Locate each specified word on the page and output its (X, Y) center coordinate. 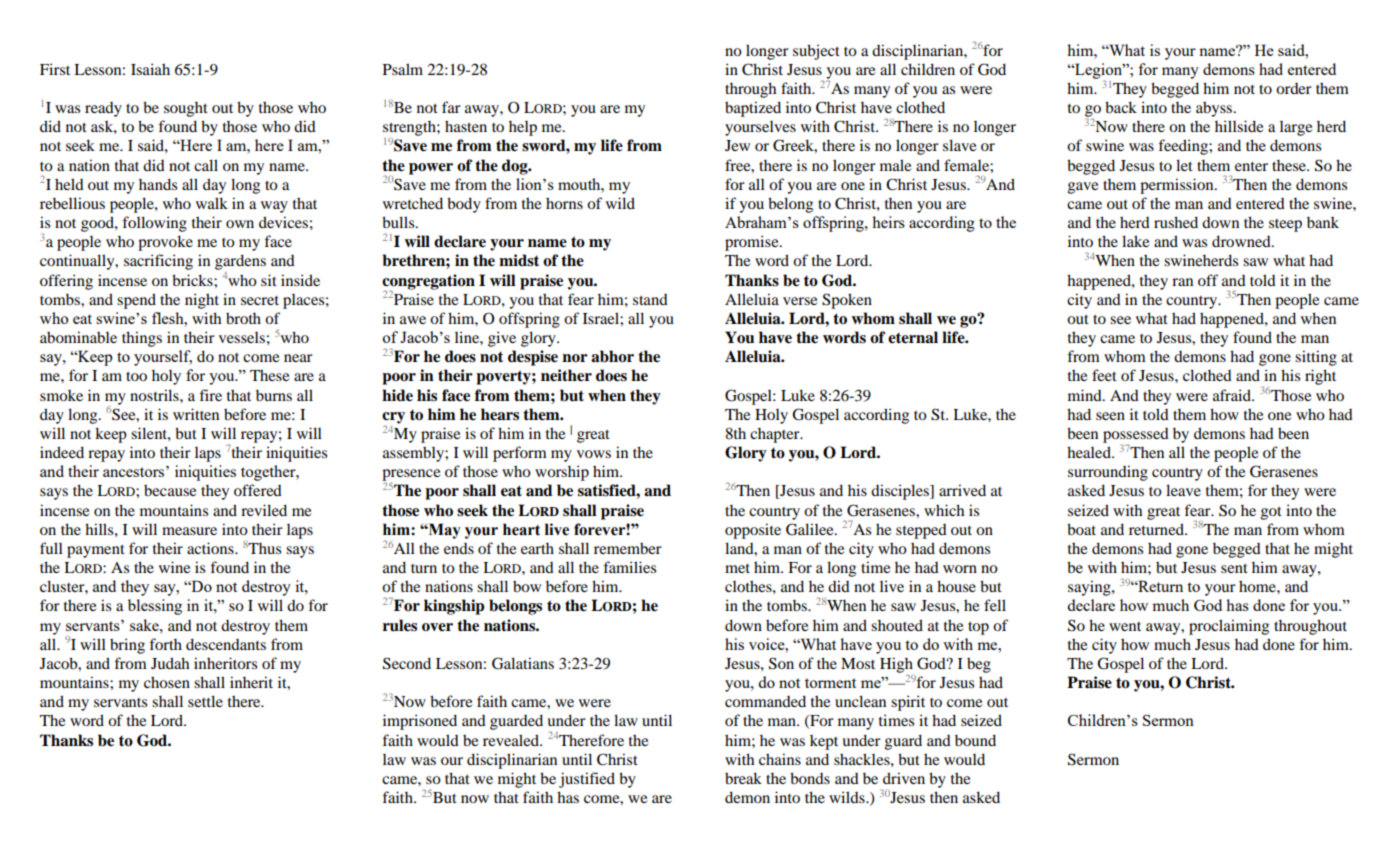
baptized (753, 109)
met (737, 568)
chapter (776, 435)
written (196, 414)
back (1121, 107)
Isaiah (150, 69)
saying (1090, 588)
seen (1110, 416)
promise (753, 243)
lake (1135, 241)
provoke (165, 243)
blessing (155, 607)
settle (205, 701)
